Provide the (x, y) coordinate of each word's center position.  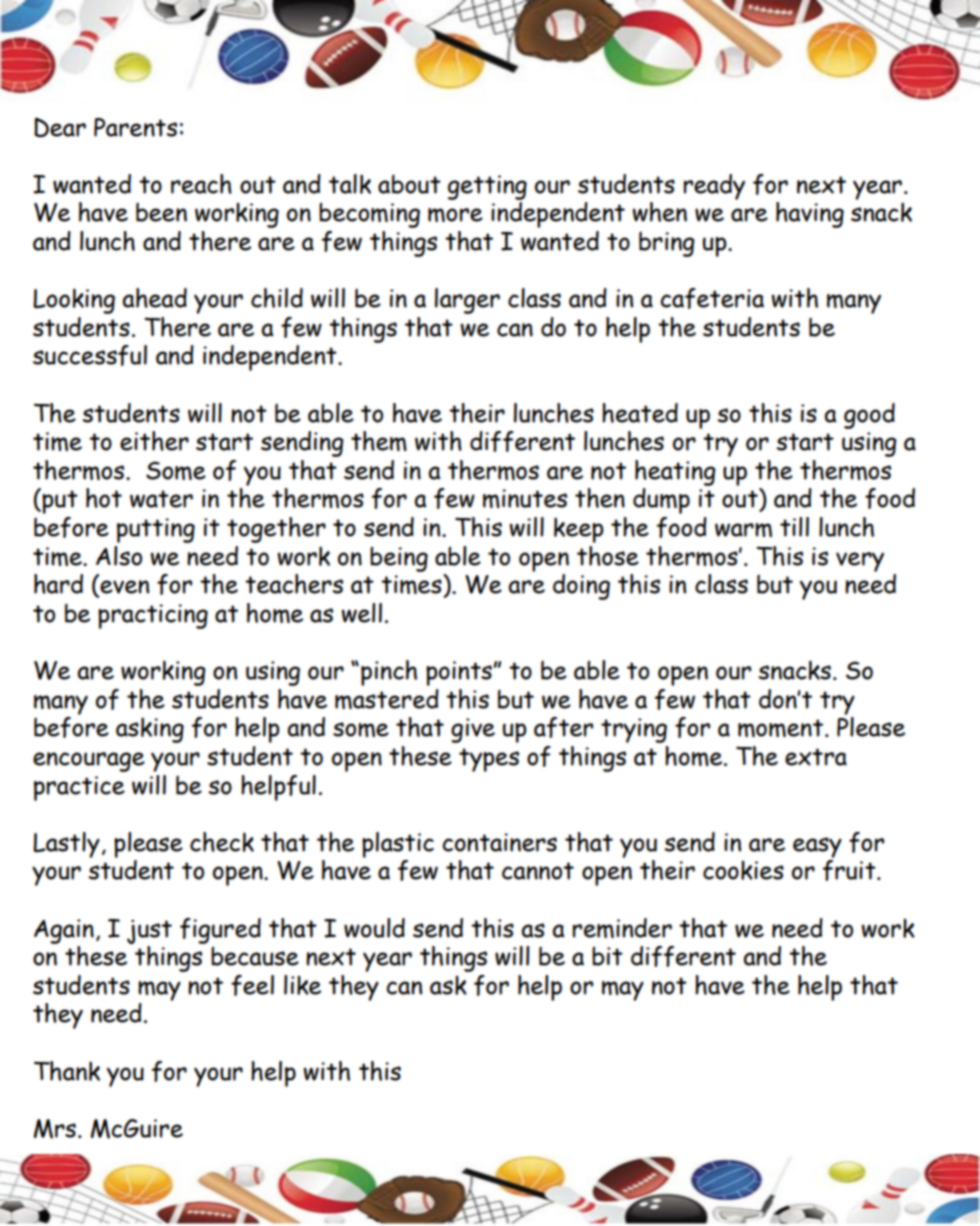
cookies (743, 870)
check (222, 842)
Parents (135, 127)
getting (487, 187)
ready (714, 187)
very (860, 562)
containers (499, 842)
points (460, 673)
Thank (67, 1071)
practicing (153, 616)
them (379, 441)
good (869, 416)
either (154, 441)
